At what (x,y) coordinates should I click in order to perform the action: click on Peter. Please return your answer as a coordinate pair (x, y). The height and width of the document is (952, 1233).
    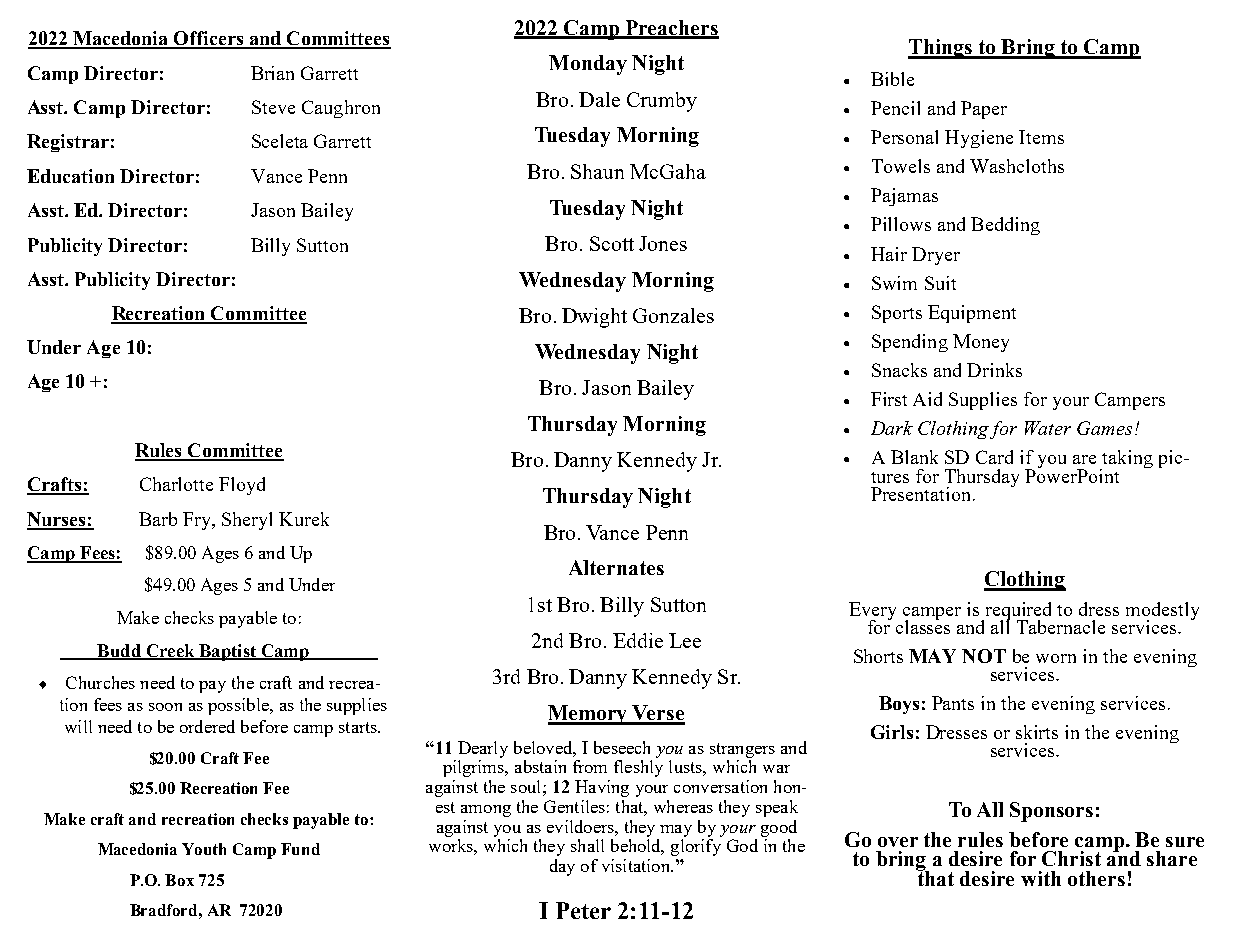
    Looking at the image, I should click on (583, 910).
